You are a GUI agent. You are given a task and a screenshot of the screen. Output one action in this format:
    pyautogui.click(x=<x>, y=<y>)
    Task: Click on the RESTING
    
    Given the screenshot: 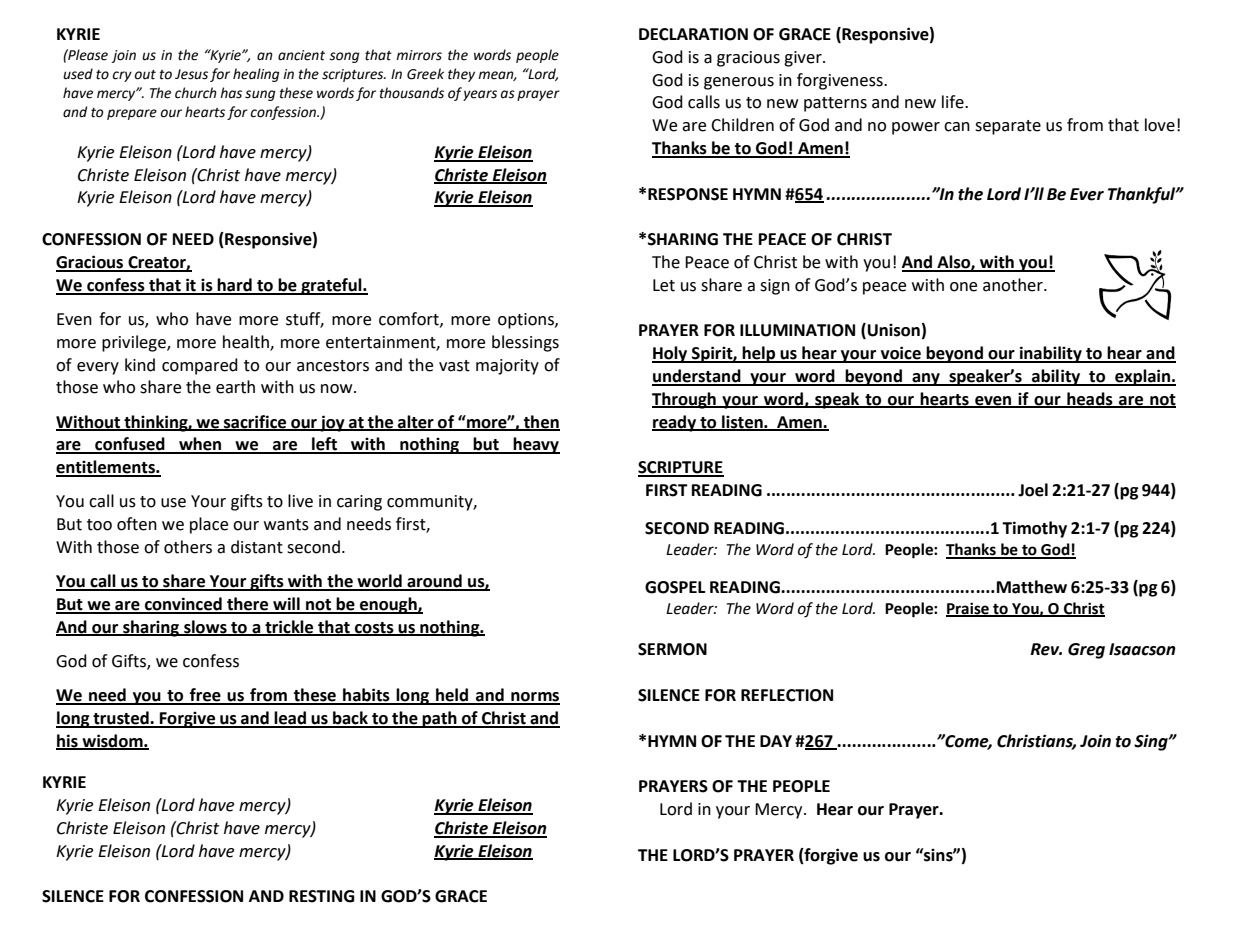 What is the action you would take?
    pyautogui.click(x=322, y=896)
